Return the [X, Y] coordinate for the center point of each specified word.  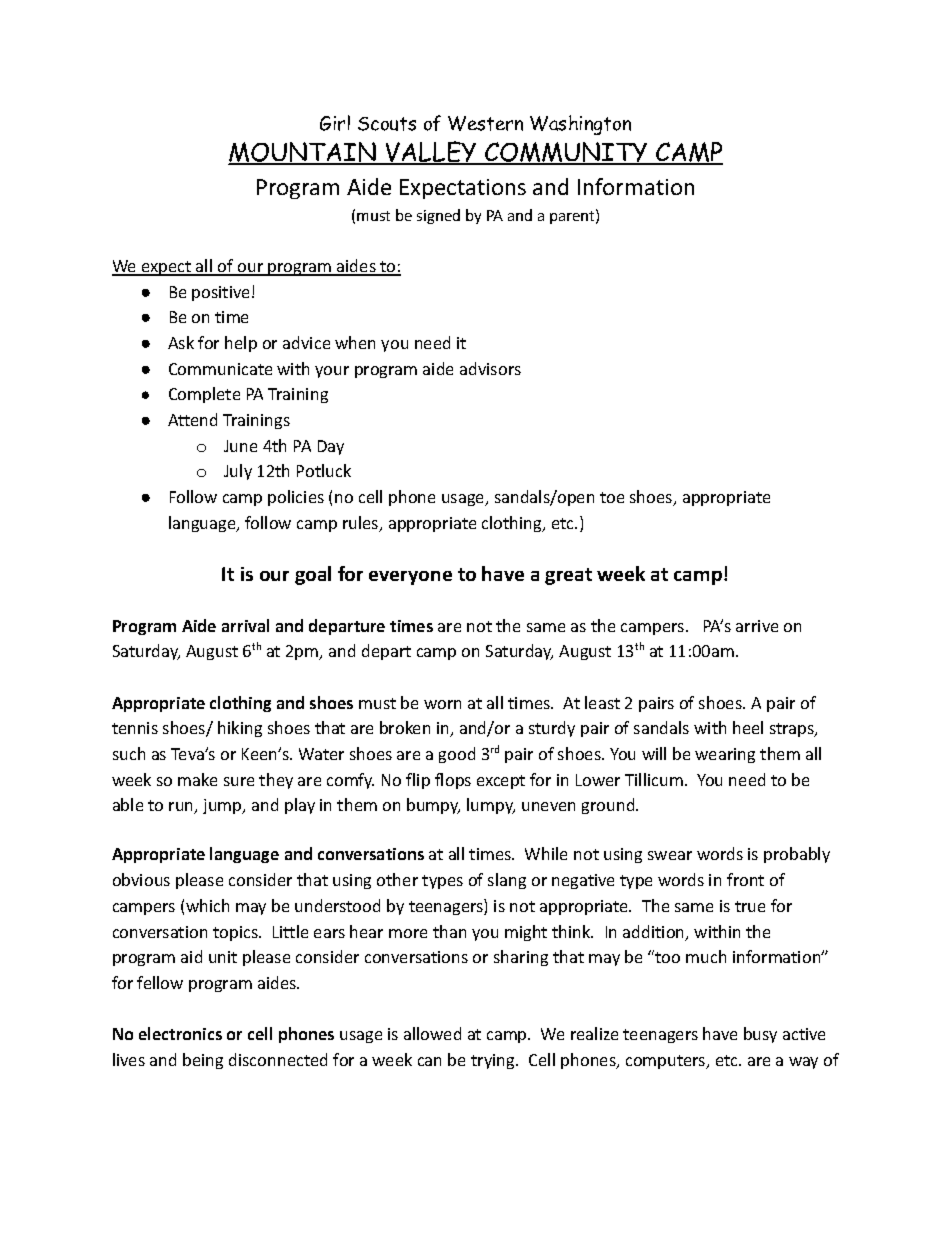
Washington [580, 125]
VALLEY [431, 153]
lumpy [491, 806]
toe [612, 497]
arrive [757, 626]
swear [670, 855]
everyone [410, 578]
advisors [490, 368]
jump [223, 806]
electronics [180, 1033]
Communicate [220, 369]
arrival [245, 625]
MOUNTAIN [303, 153]
